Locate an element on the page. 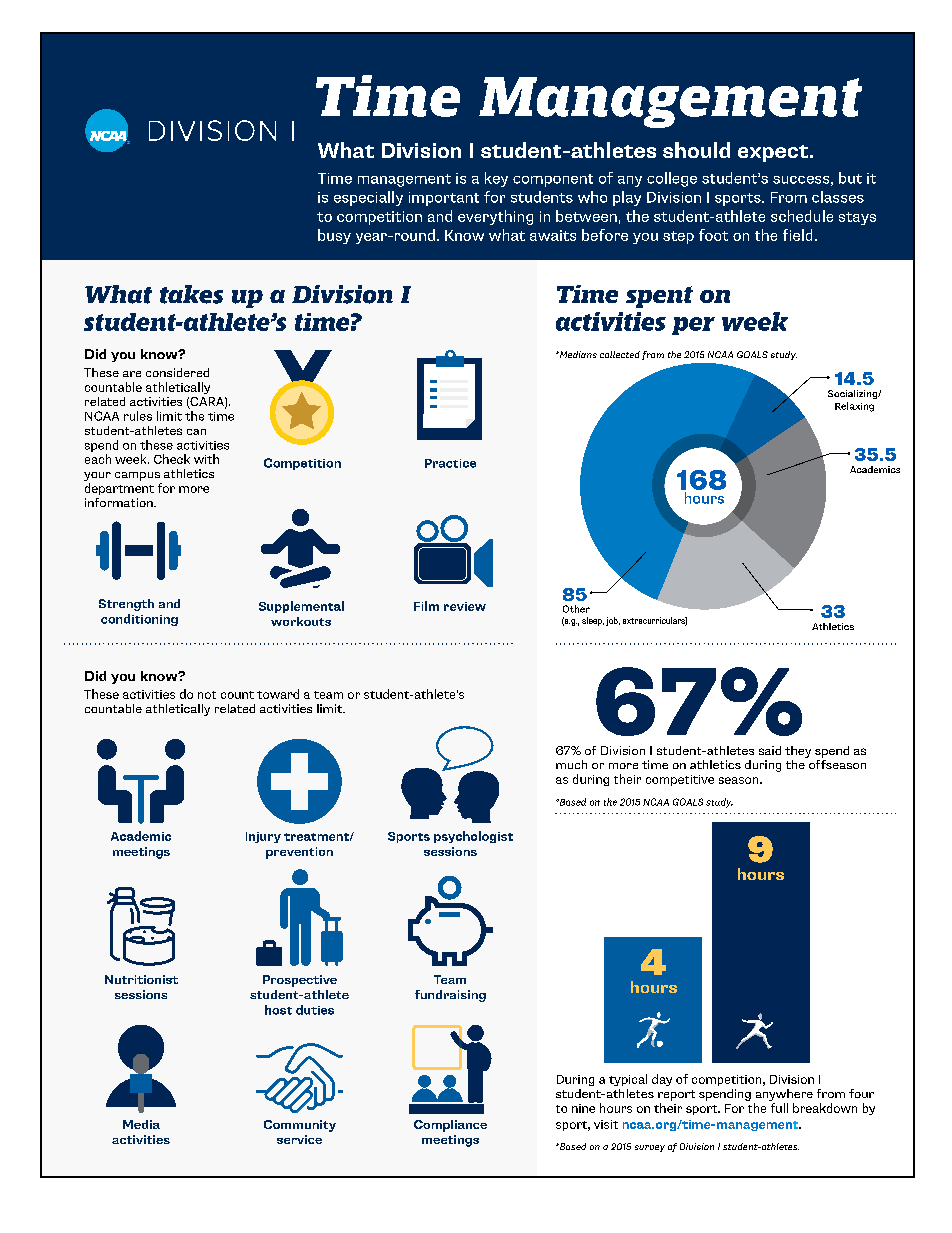 This image has width=952, height=1233. Compliance is located at coordinates (450, 1126).
